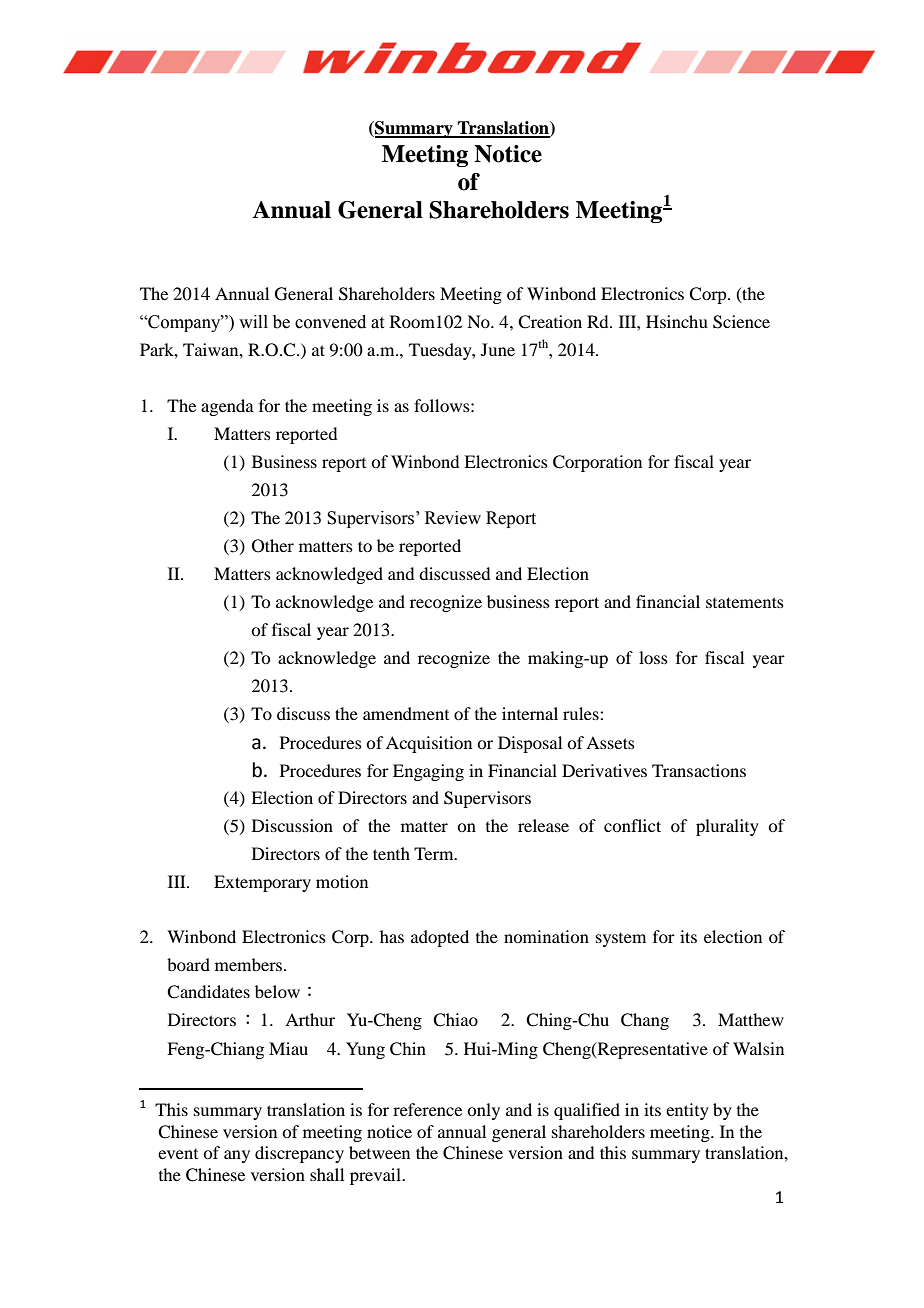 The image size is (924, 1308). Describe the element at coordinates (273, 546) in the screenshot. I see `Other` at that location.
